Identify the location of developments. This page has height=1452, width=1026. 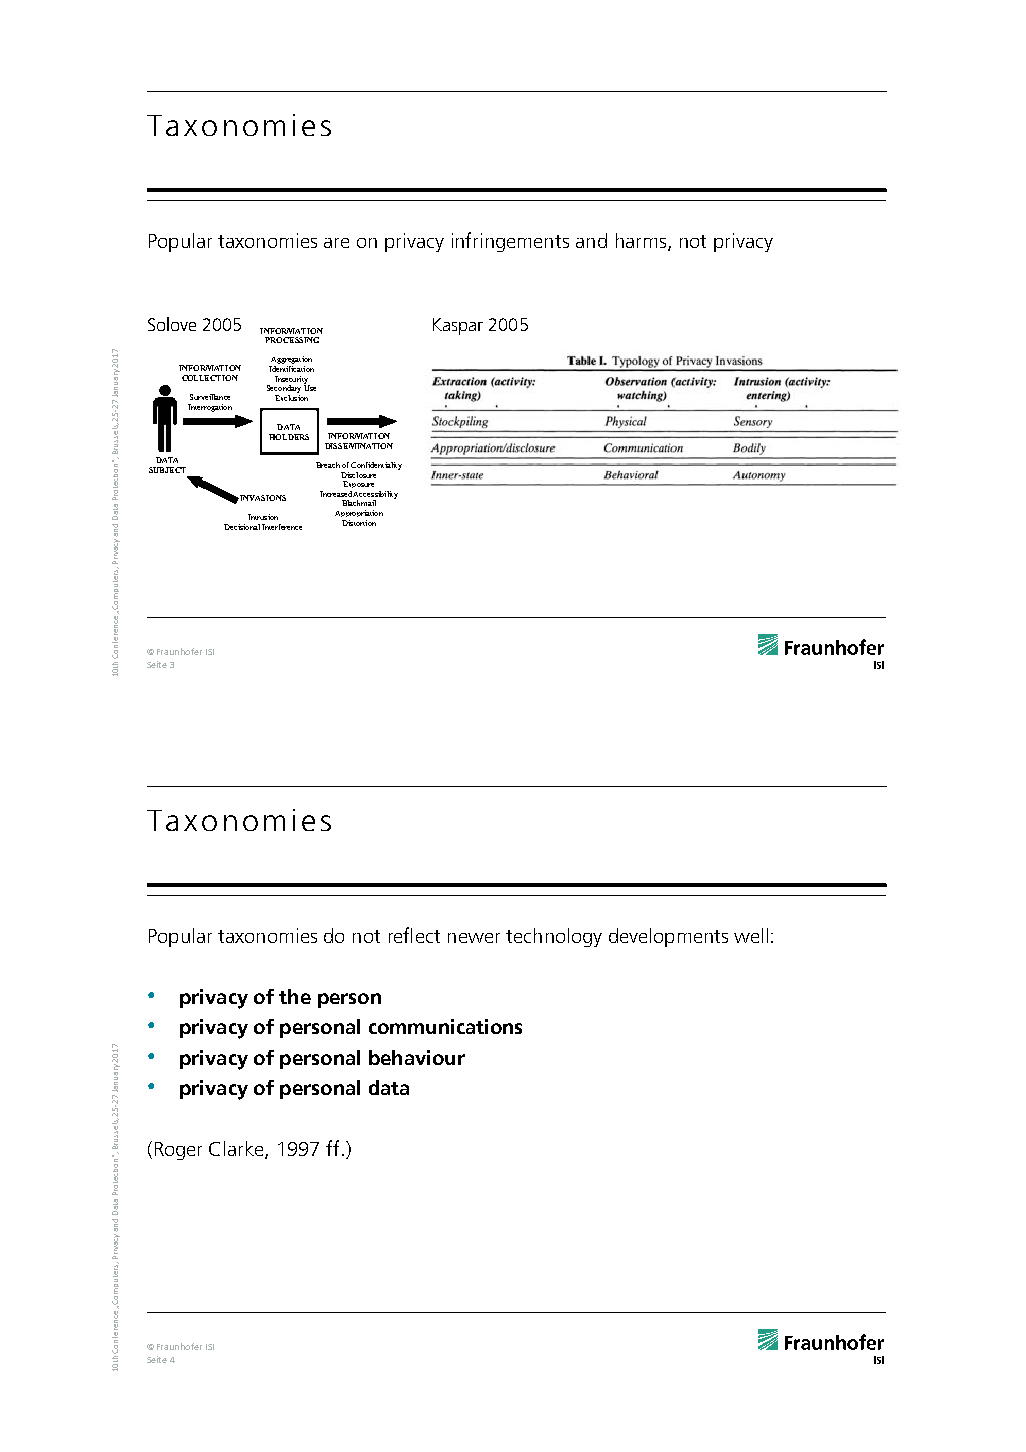
(668, 937).
